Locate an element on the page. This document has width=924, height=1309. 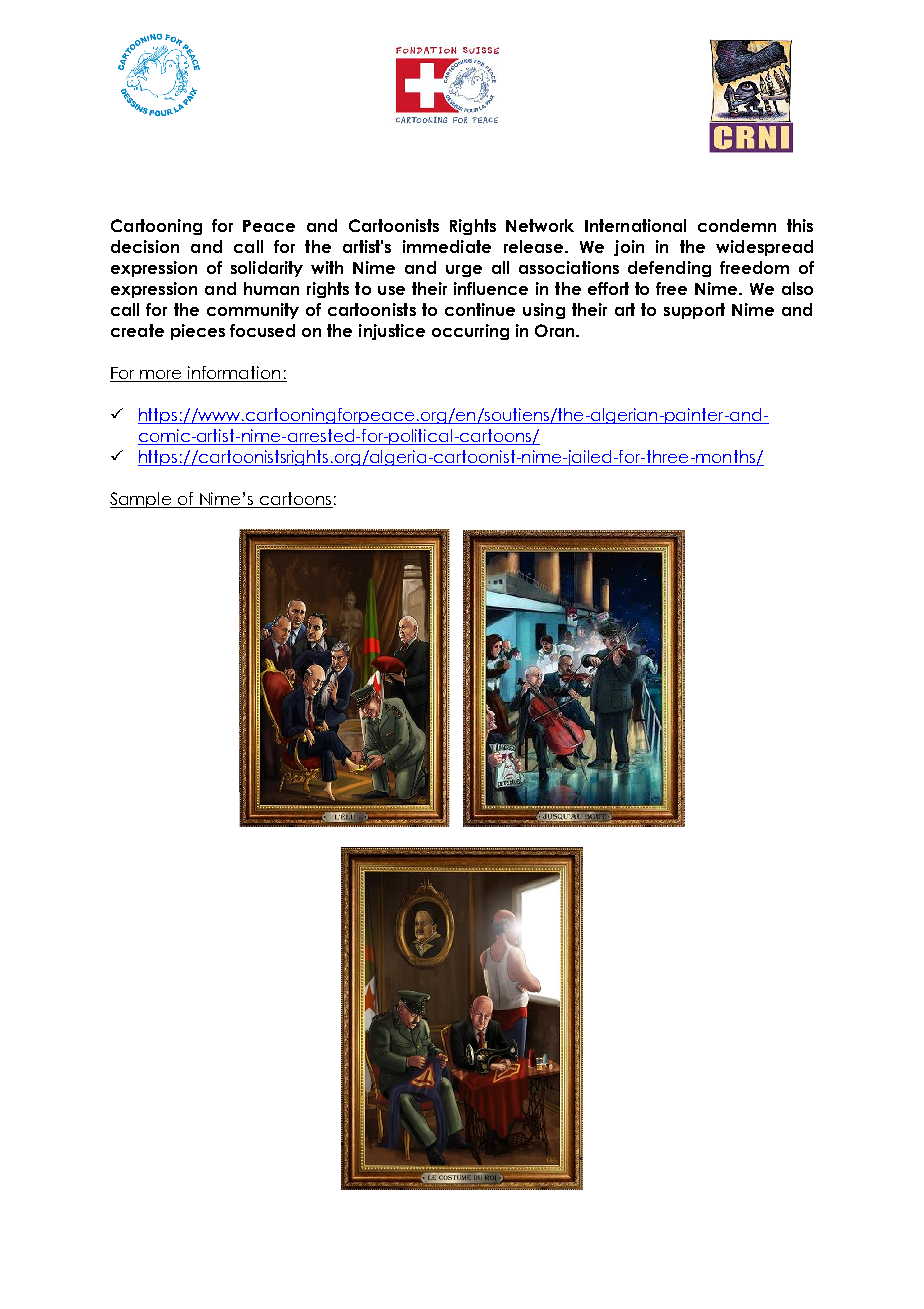
Sample is located at coordinates (142, 500).
